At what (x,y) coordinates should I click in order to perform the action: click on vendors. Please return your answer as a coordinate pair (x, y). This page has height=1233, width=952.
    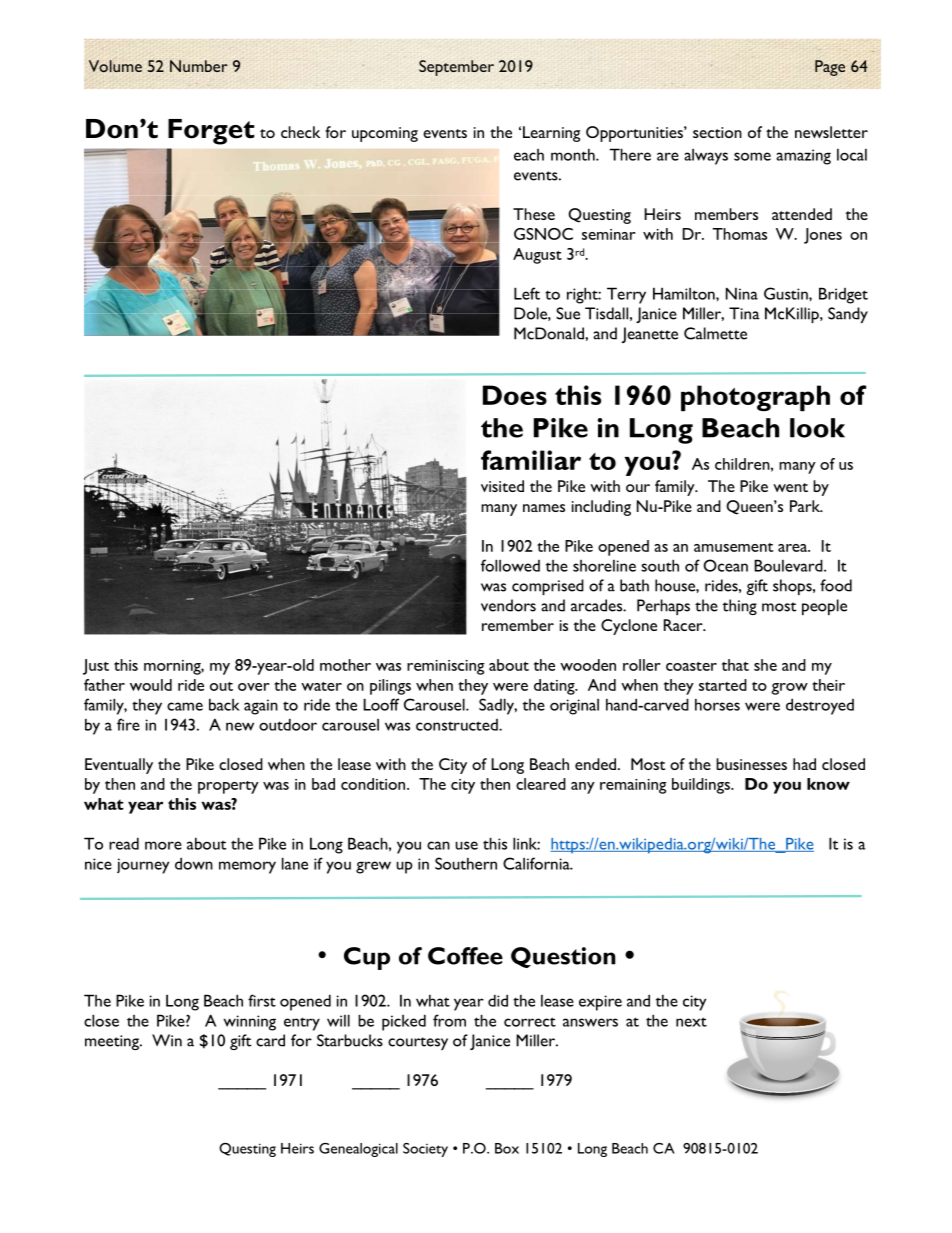
    Looking at the image, I should click on (508, 605).
